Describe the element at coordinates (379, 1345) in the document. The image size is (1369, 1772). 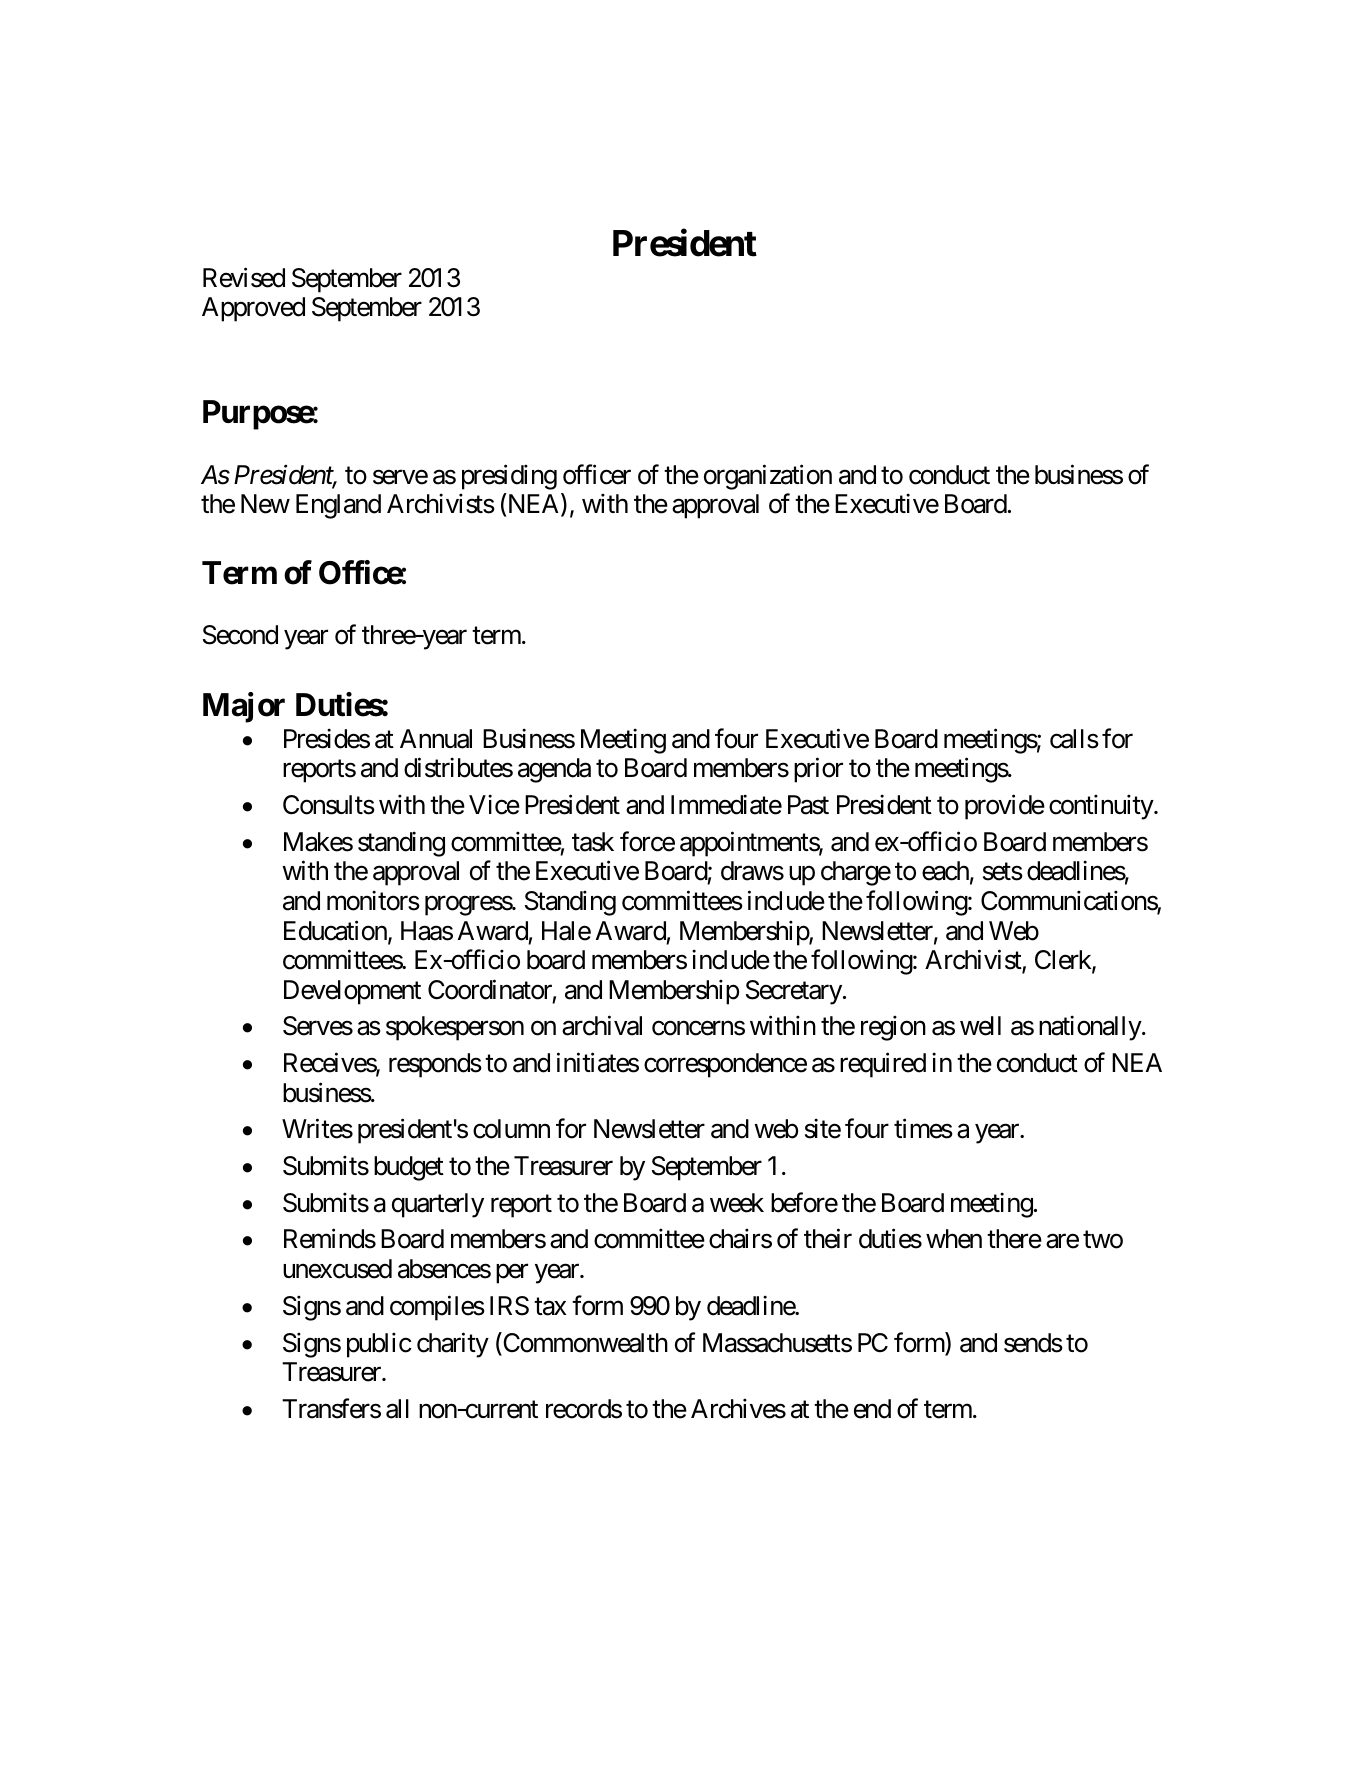
I see `public` at that location.
